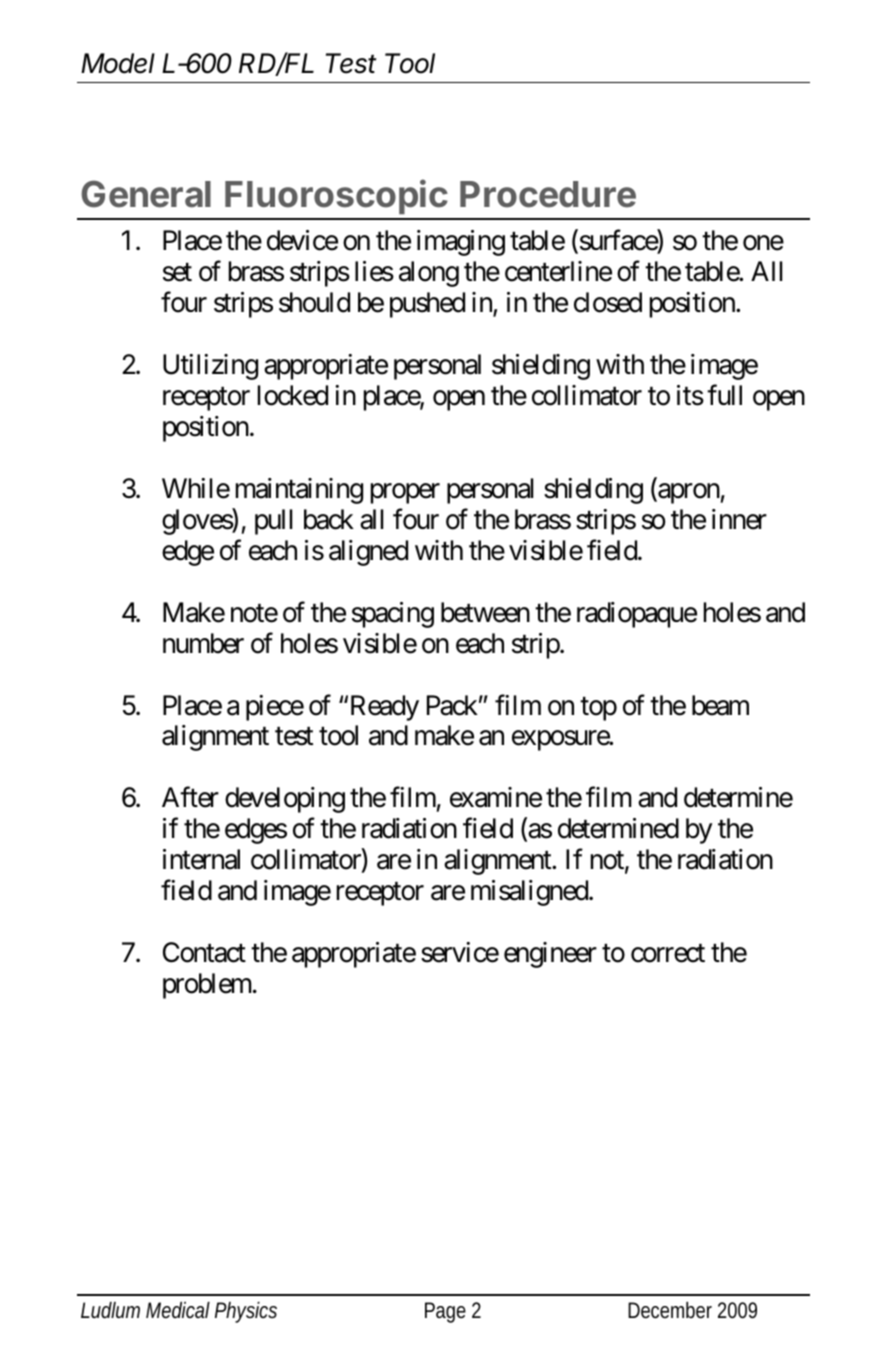 The height and width of the image is (1372, 887). I want to click on number, so click(203, 643).
